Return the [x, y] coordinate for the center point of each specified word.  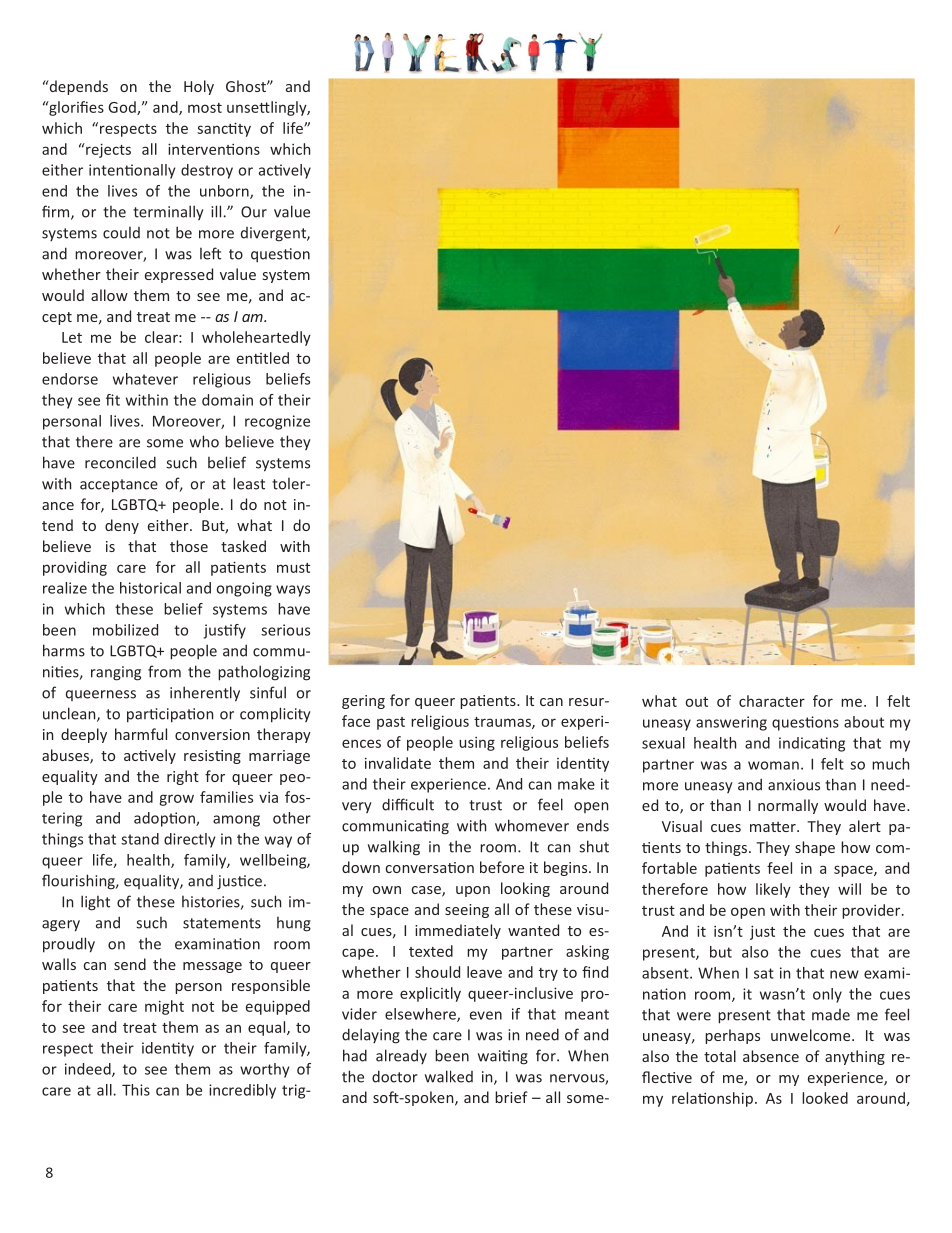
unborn [225, 192]
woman [773, 765]
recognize [277, 422]
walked [449, 1076]
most [205, 108]
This [136, 1090]
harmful [141, 734]
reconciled [120, 462]
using [477, 744]
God [123, 108]
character [772, 701]
